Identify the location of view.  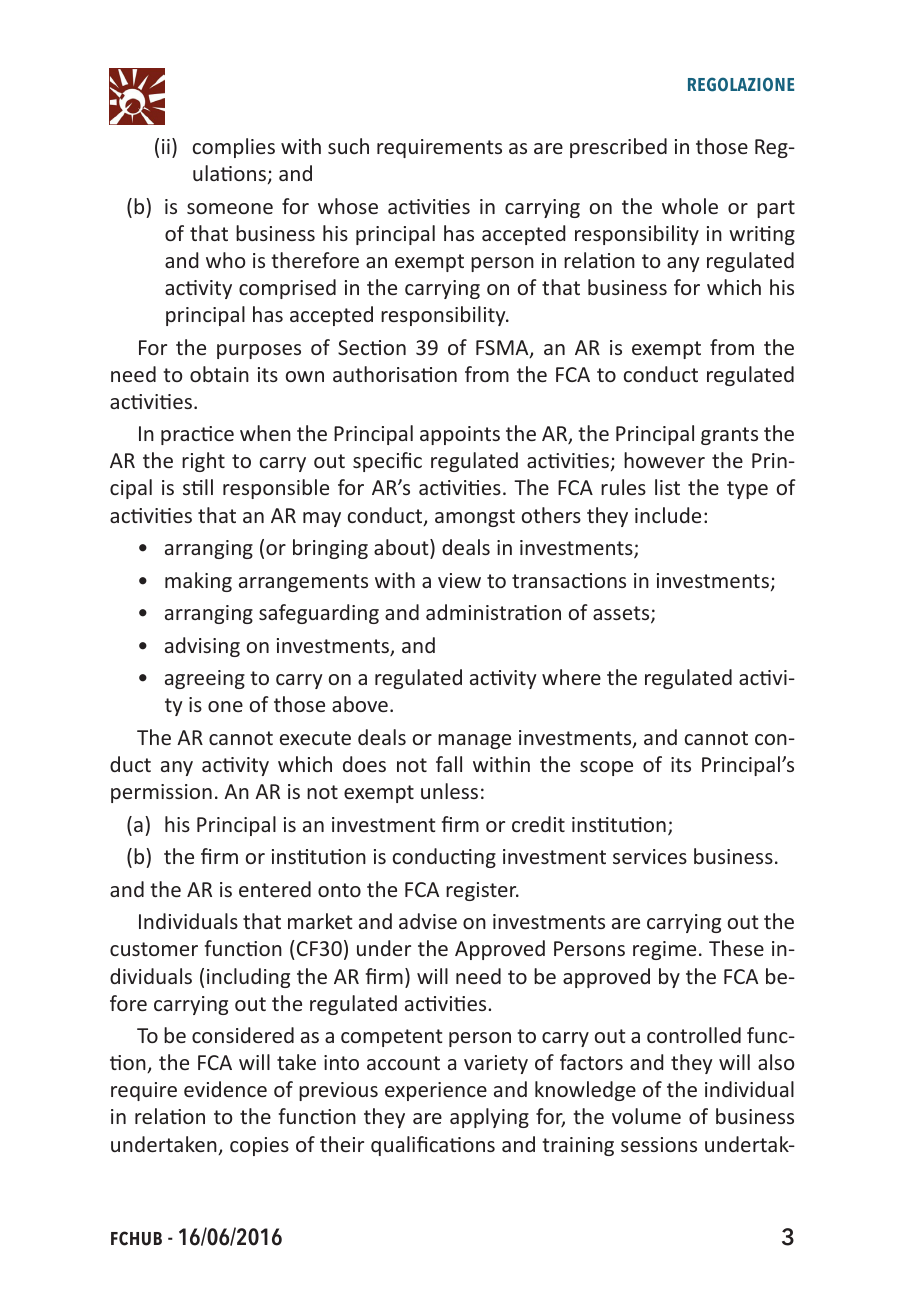
(459, 580).
